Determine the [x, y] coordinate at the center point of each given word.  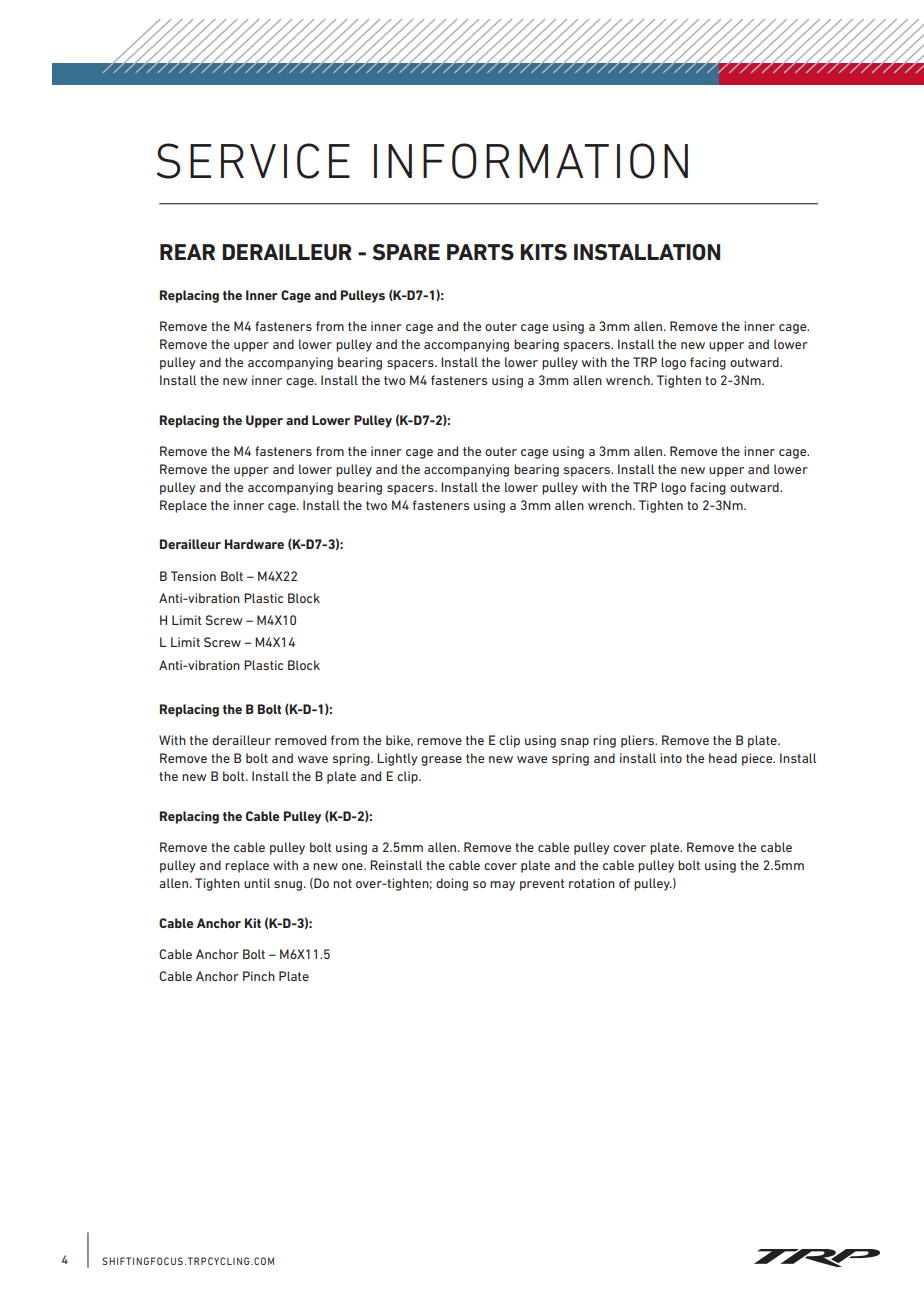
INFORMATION [531, 161]
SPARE [406, 252]
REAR [187, 252]
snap [575, 743]
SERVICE [253, 161]
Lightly [397, 759]
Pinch [259, 976]
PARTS [480, 252]
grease [441, 761]
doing [452, 884]
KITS [543, 252]
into [671, 758]
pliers [639, 741]
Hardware [254, 544]
